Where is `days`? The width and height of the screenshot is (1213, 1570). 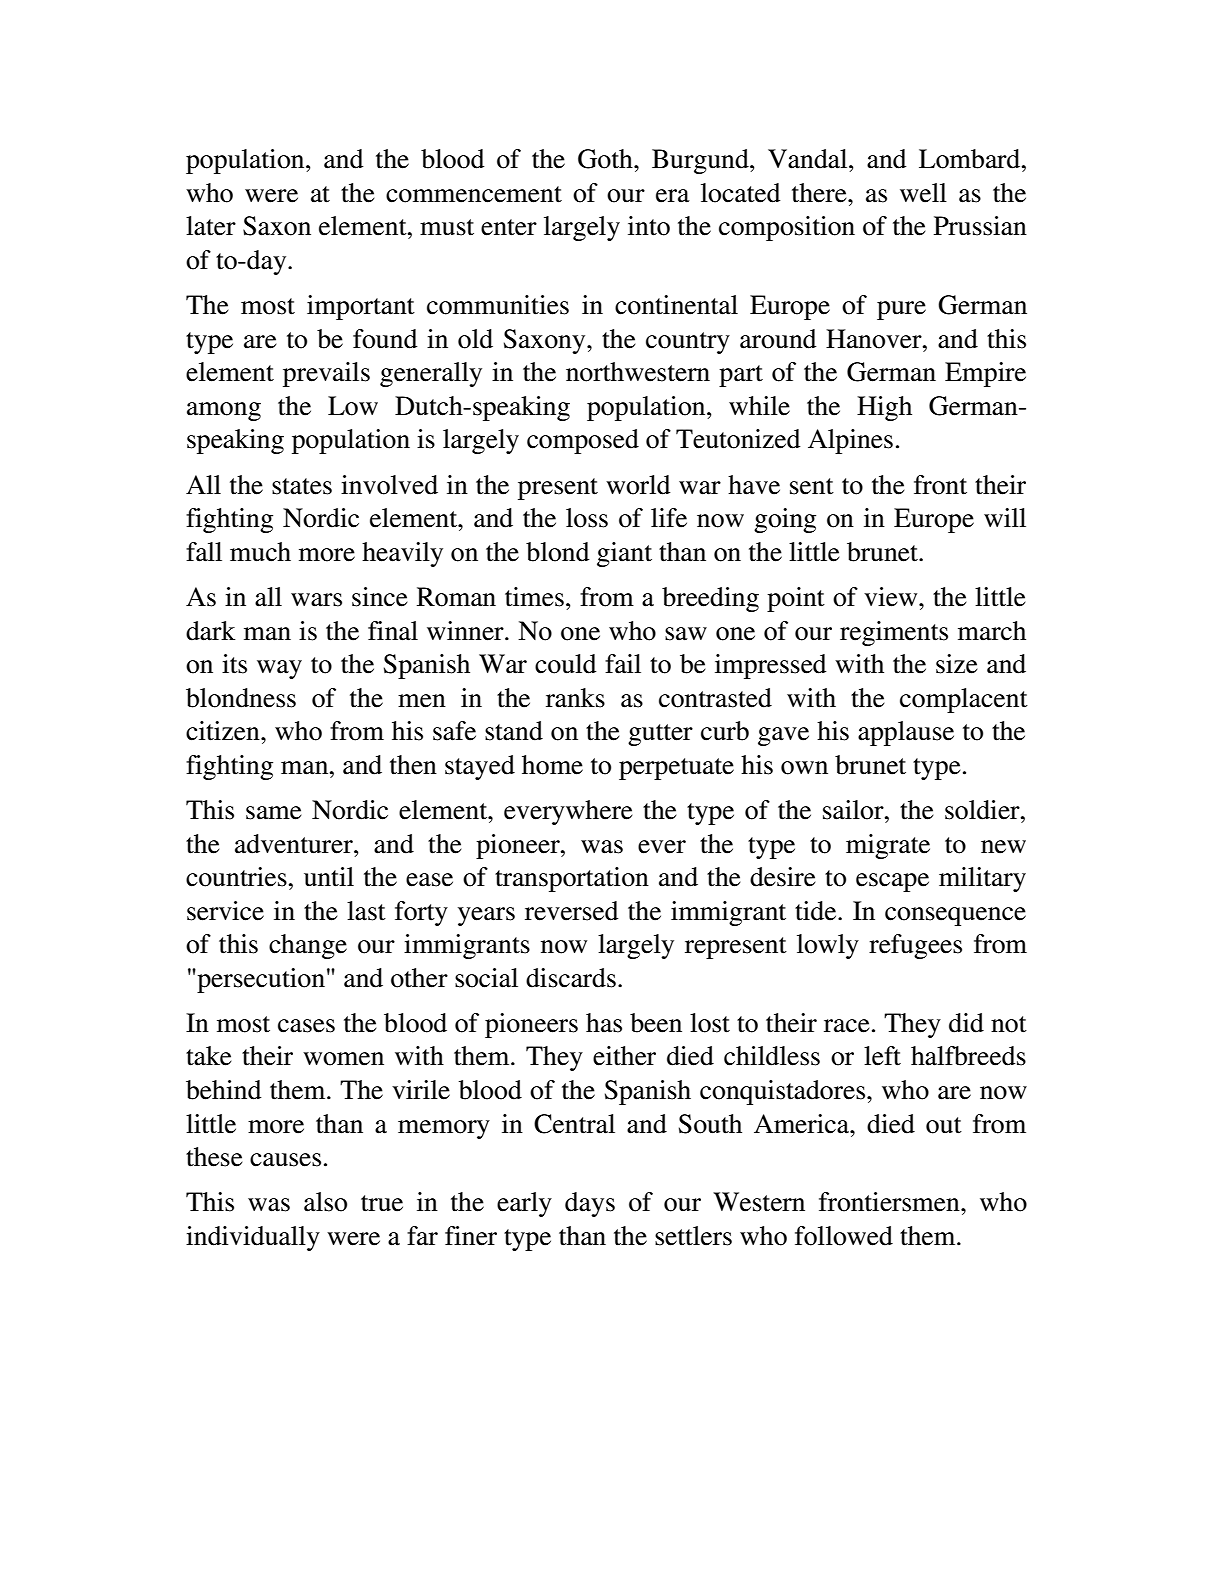
days is located at coordinates (590, 1204).
